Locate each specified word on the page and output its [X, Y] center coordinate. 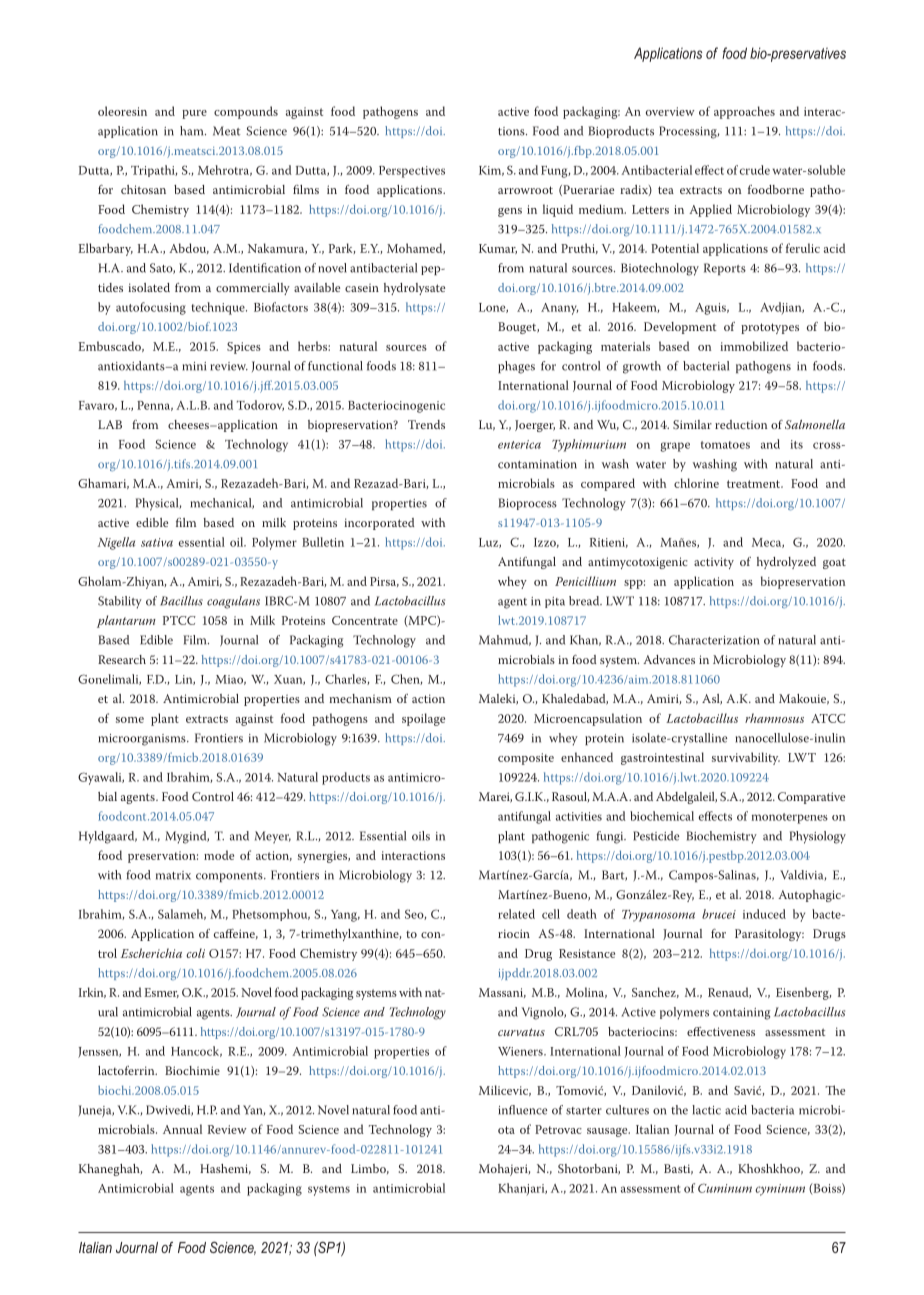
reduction [741, 424]
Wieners [521, 1051]
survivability [746, 758]
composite [526, 759]
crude [755, 170]
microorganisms [143, 740]
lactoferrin [127, 1070]
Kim [491, 171]
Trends [426, 424]
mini [194, 366]
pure [194, 114]
